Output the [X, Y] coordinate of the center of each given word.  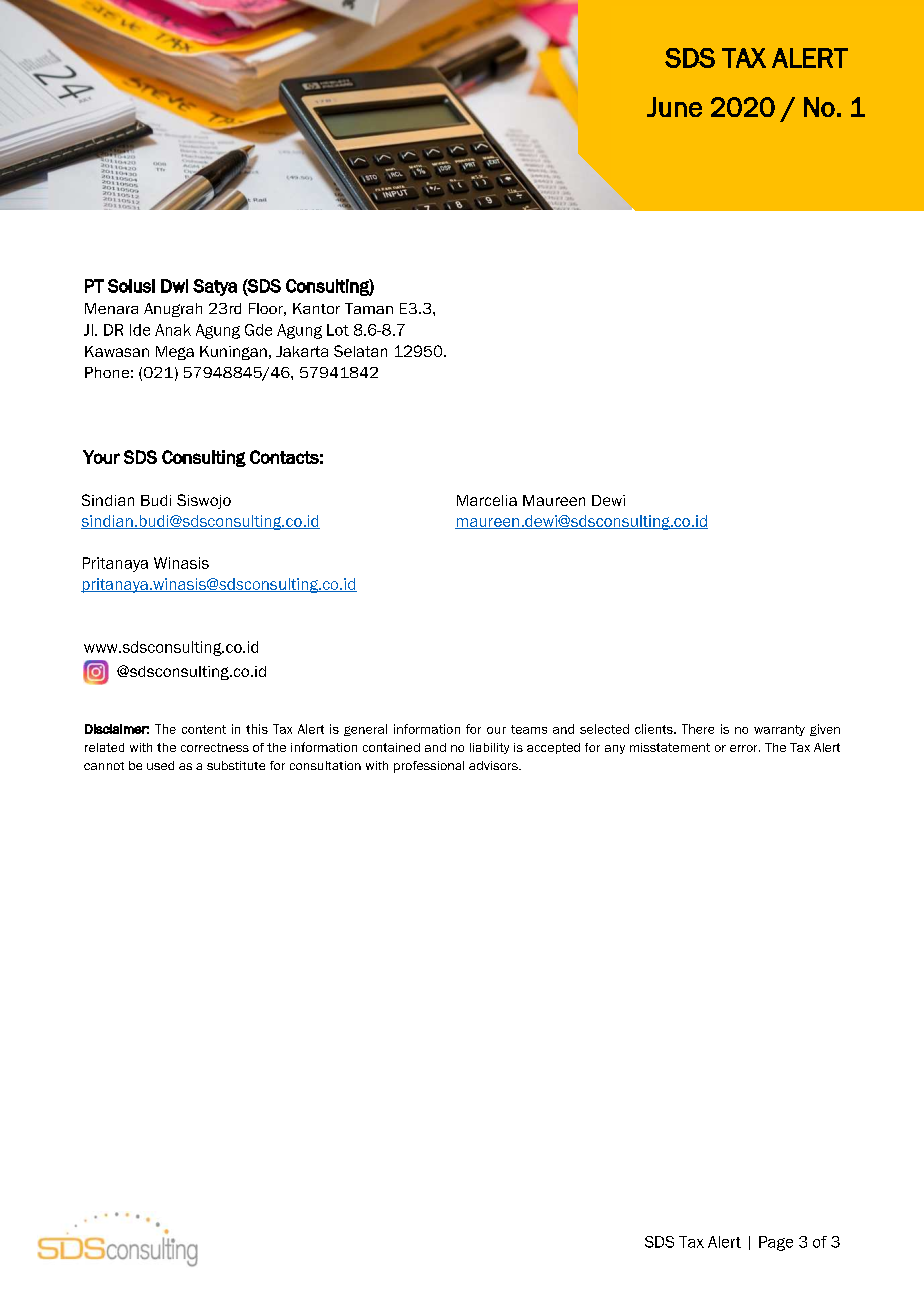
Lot [338, 330]
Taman [369, 308]
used [160, 765]
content [204, 729]
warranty [779, 730]
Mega [175, 353]
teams [529, 729]
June [674, 107]
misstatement [670, 747]
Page [776, 1243]
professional [429, 767]
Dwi [174, 286]
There [698, 729]
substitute [236, 765]
